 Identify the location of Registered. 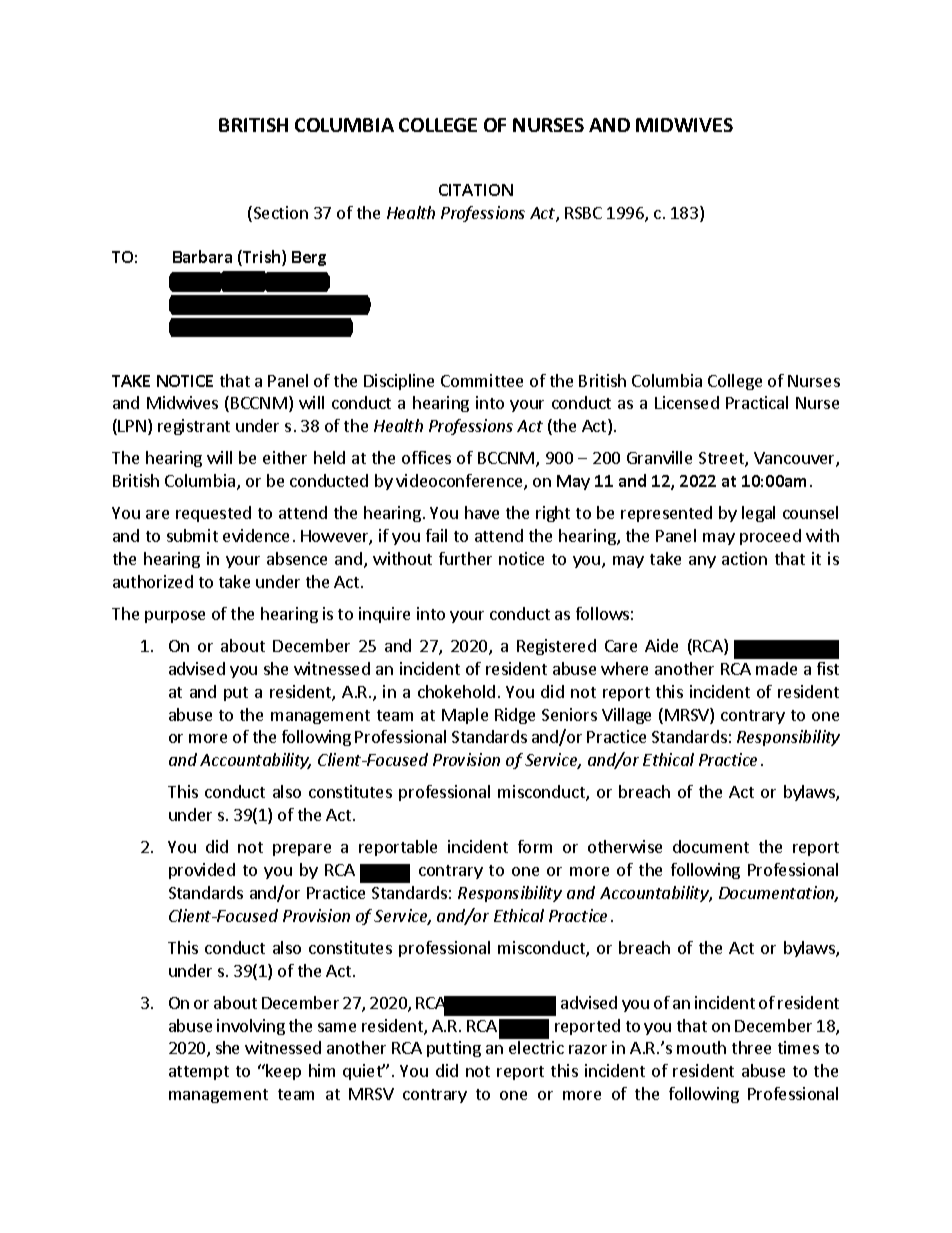
(556, 647).
